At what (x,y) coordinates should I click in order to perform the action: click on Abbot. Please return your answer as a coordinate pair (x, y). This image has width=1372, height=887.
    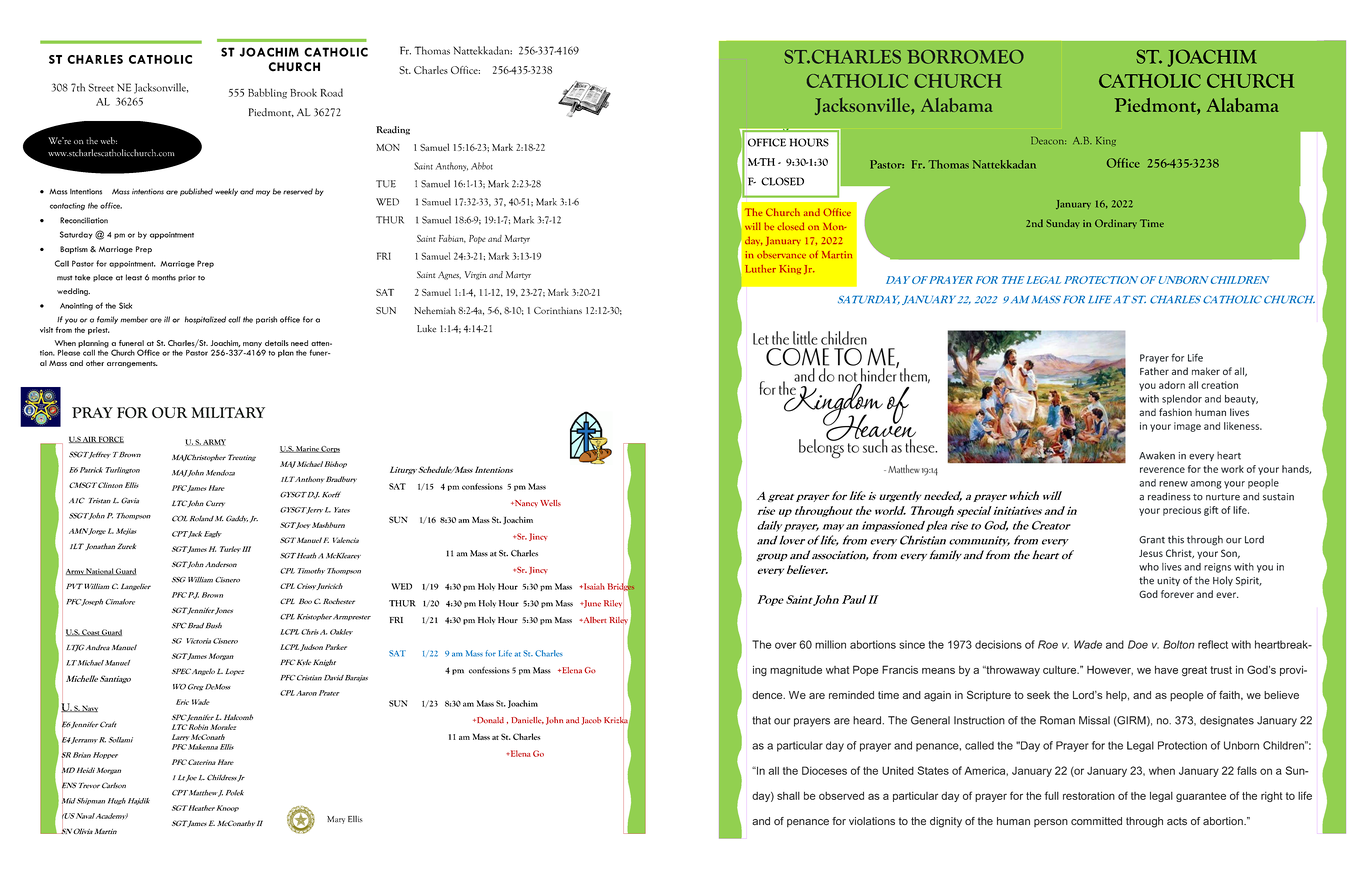
    Looking at the image, I should click on (482, 166).
